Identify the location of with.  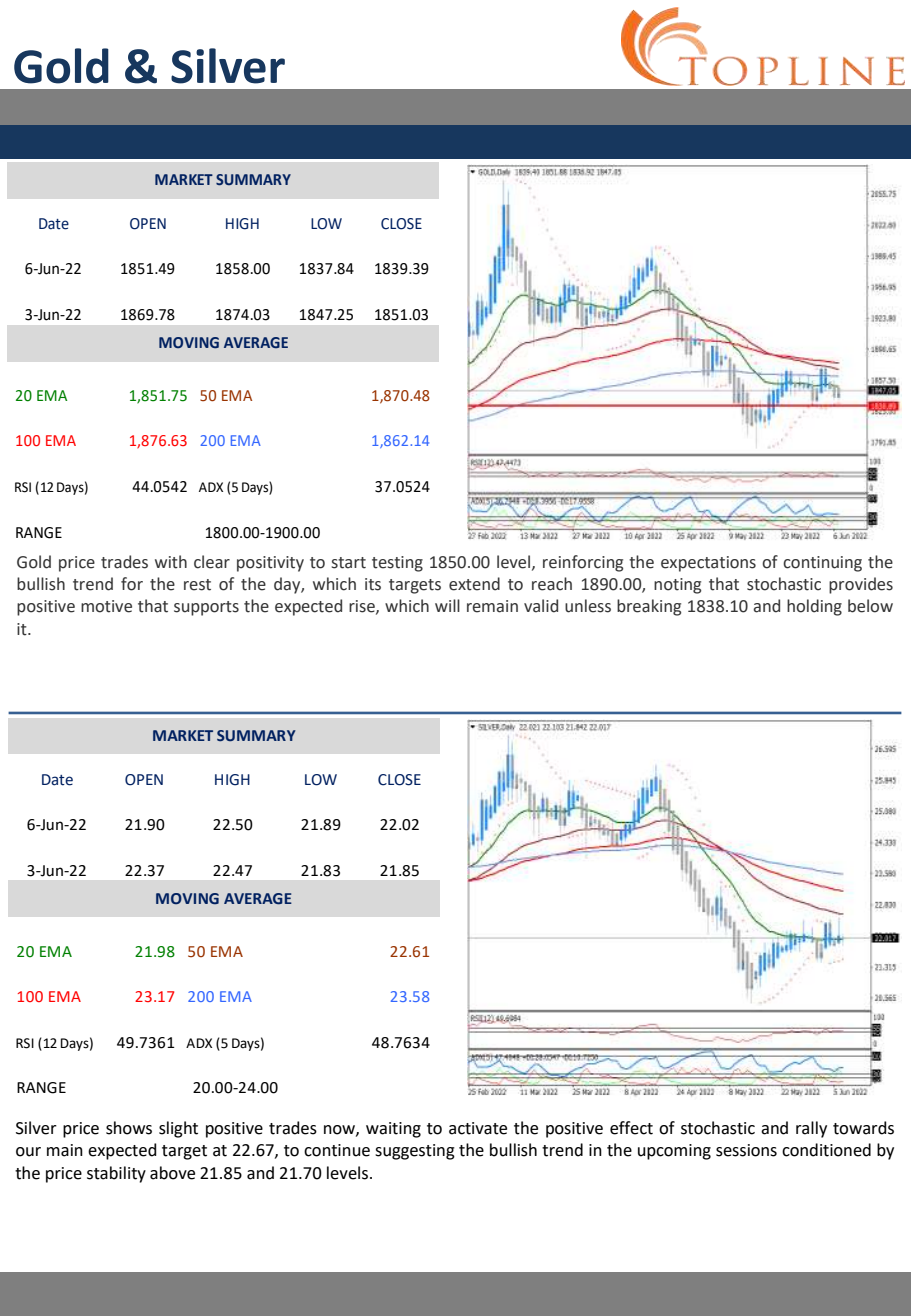
(171, 562).
